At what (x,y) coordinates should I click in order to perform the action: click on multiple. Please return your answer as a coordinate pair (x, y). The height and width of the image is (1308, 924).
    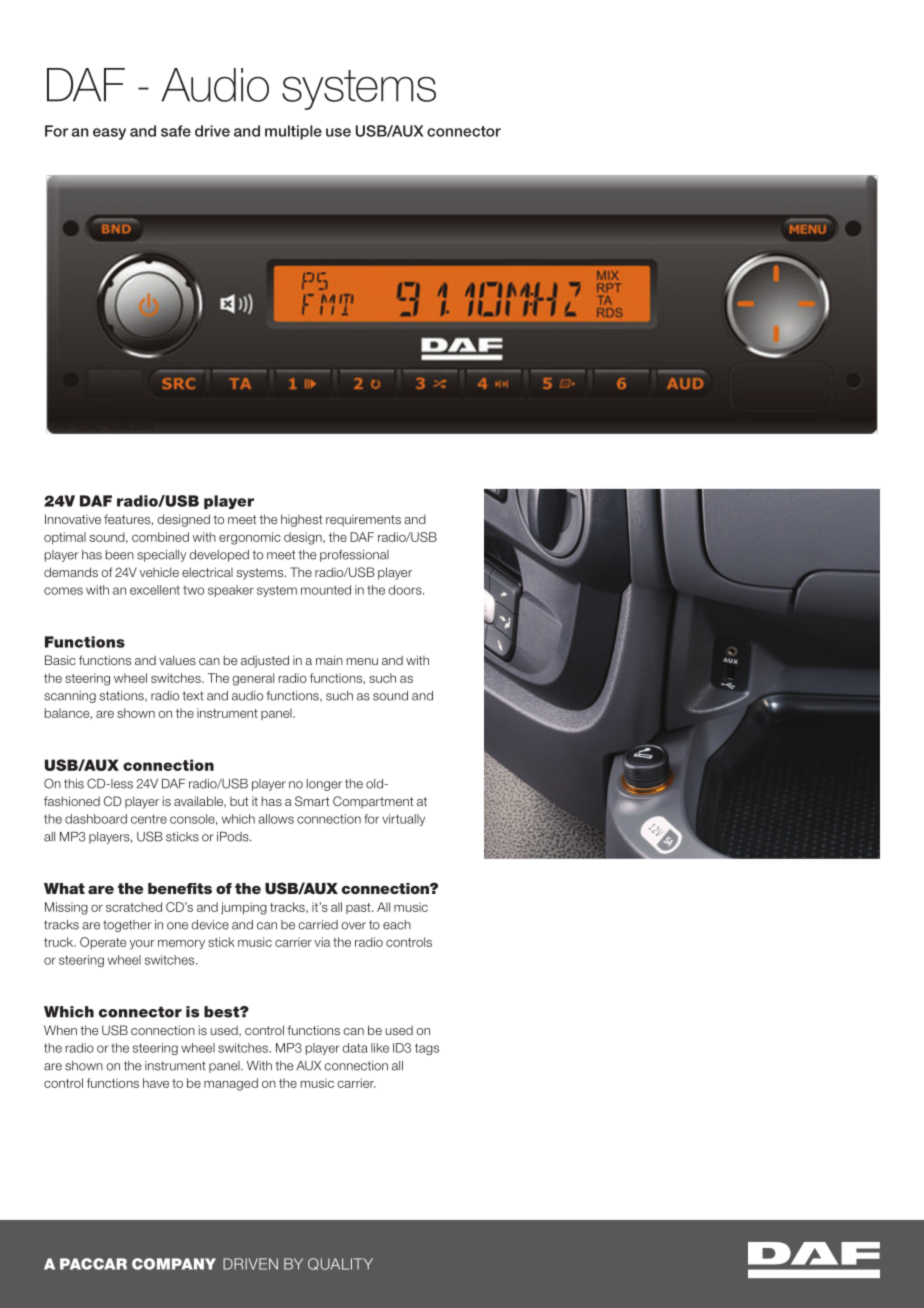
    Looking at the image, I should click on (293, 132).
